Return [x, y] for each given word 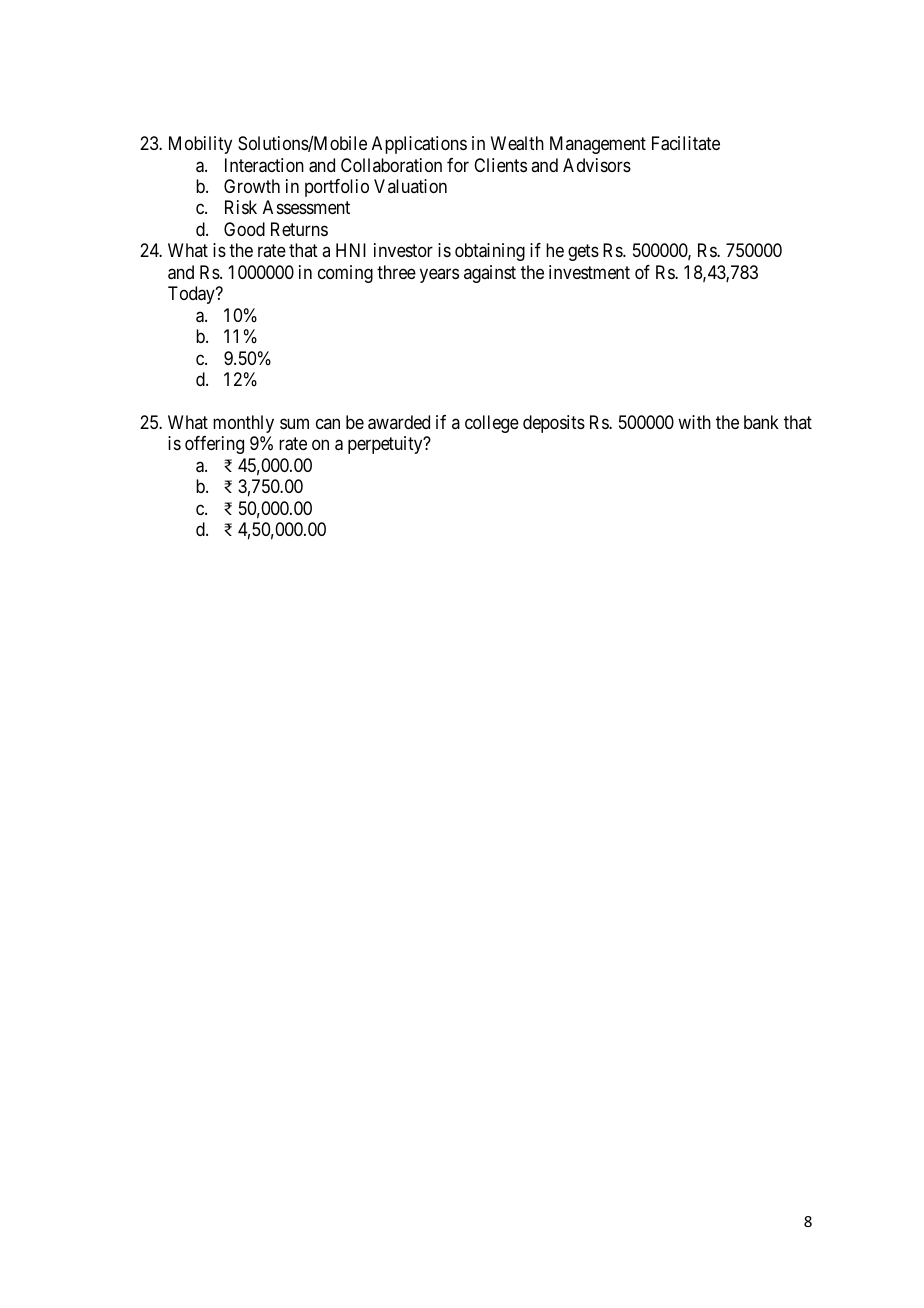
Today [192, 295]
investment [589, 272]
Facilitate [686, 143]
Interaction [264, 165]
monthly [243, 424]
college [492, 424]
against [490, 274]
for [458, 165]
